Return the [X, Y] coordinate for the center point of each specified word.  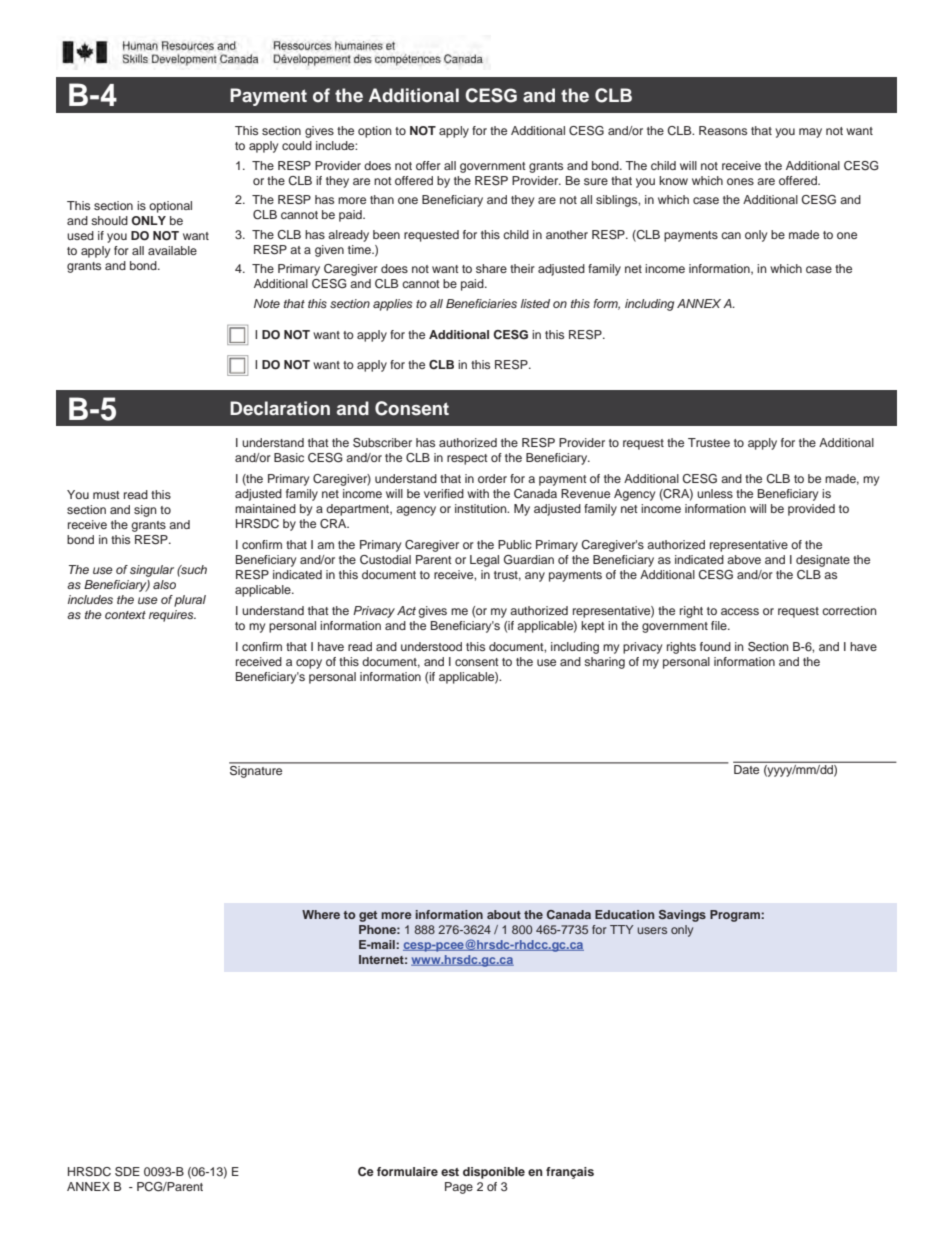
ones [740, 181]
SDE [127, 1172]
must [106, 495]
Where [321, 914]
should [109, 220]
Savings [682, 916]
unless [715, 493]
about [504, 914]
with [478, 493]
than [382, 199]
